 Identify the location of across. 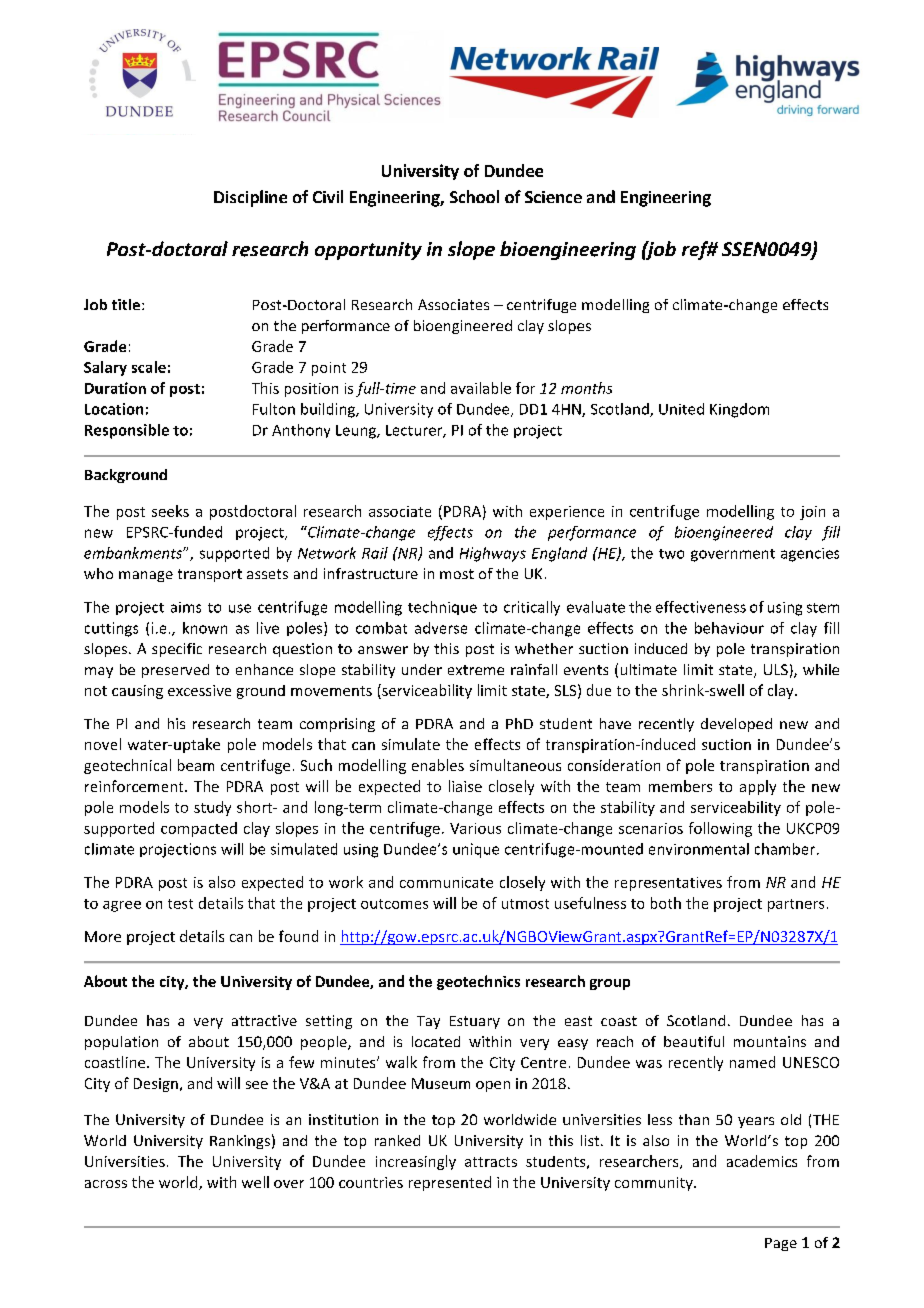
(106, 1184).
